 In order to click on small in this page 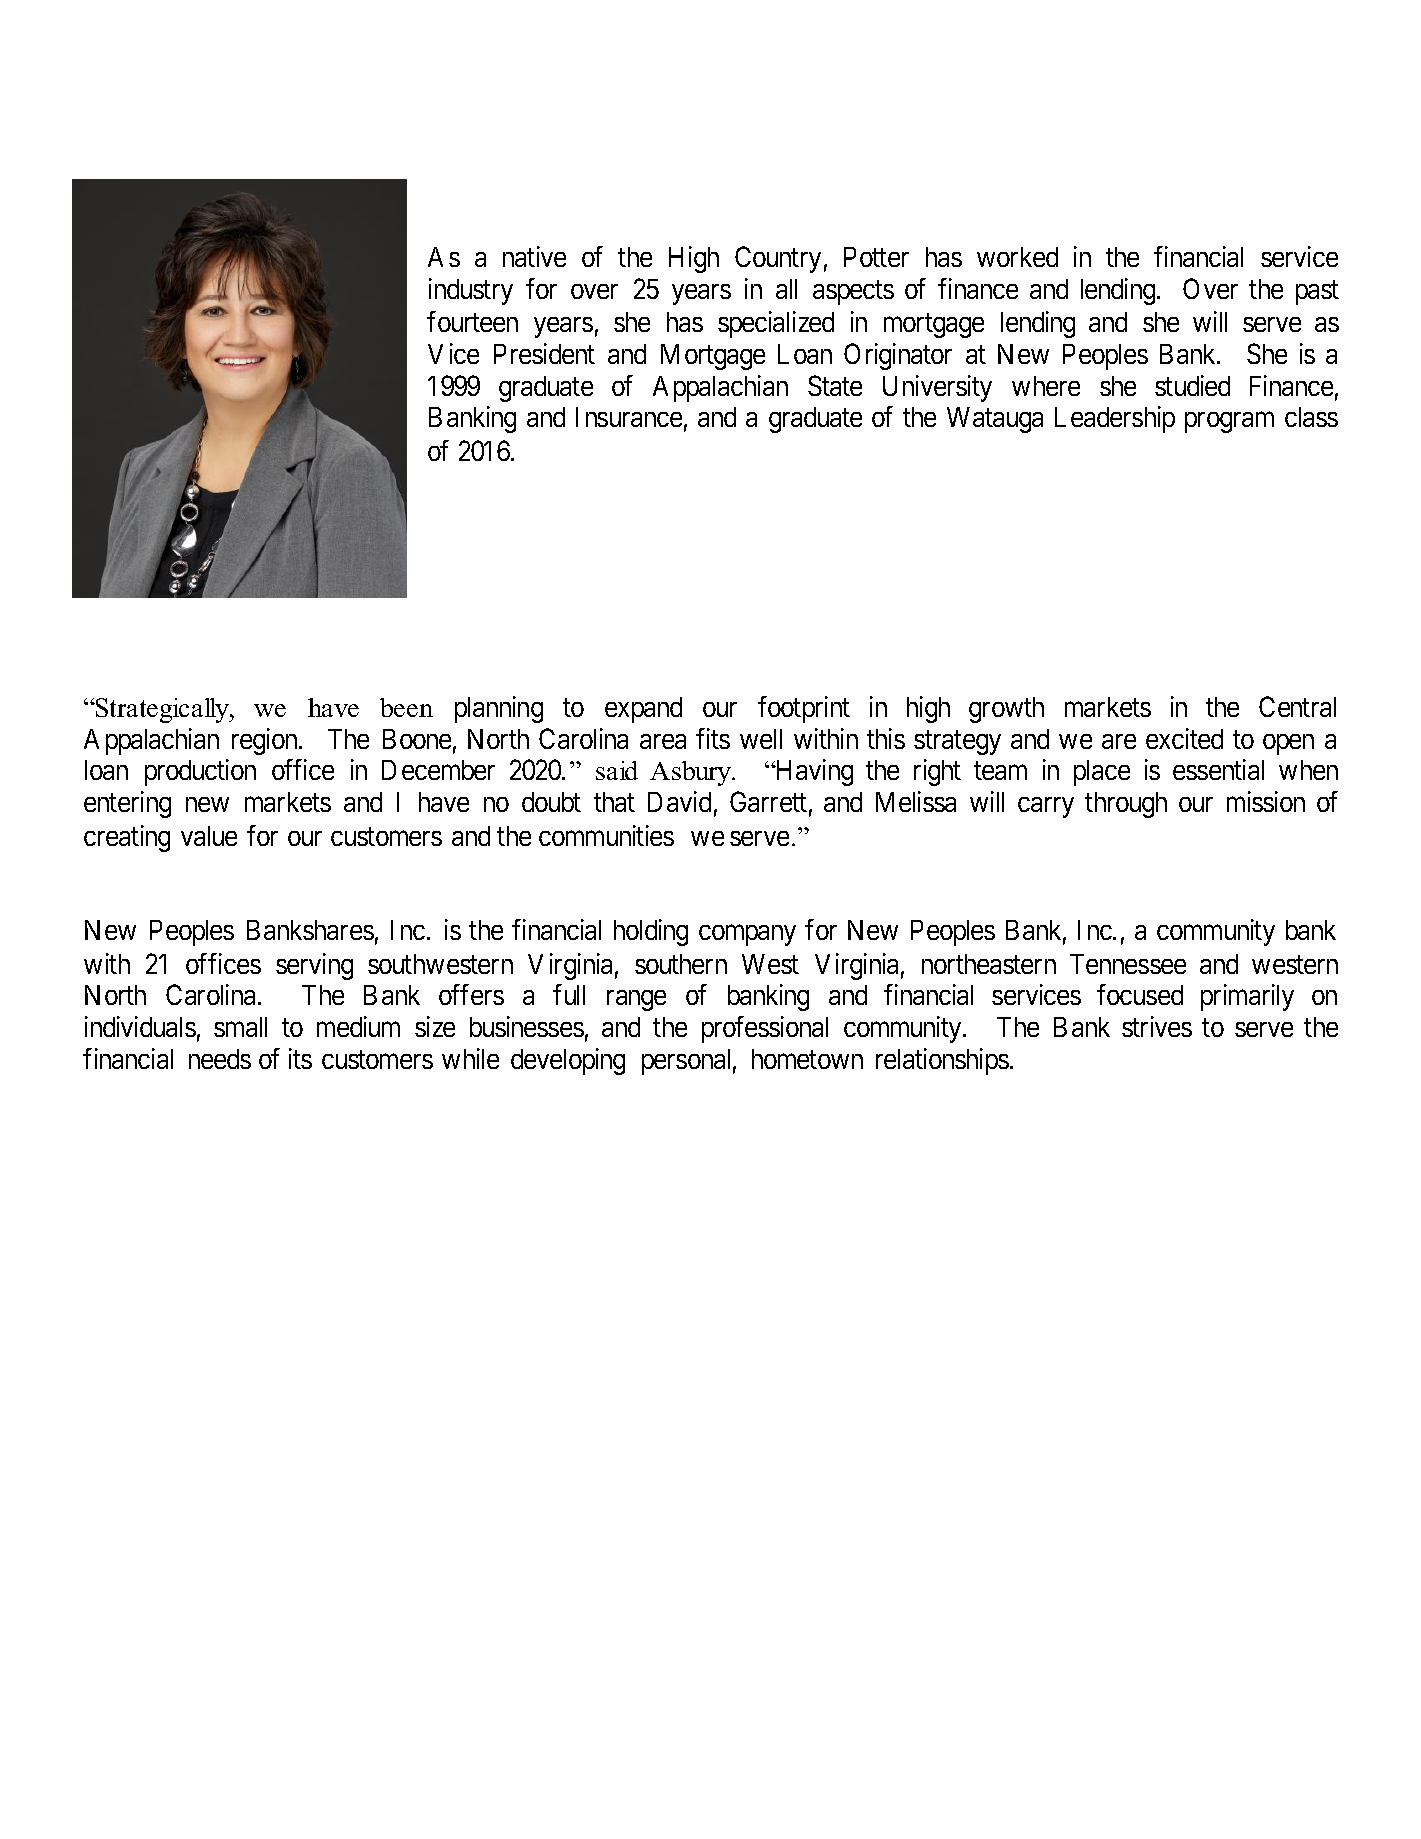, I will do `click(240, 1027)`.
